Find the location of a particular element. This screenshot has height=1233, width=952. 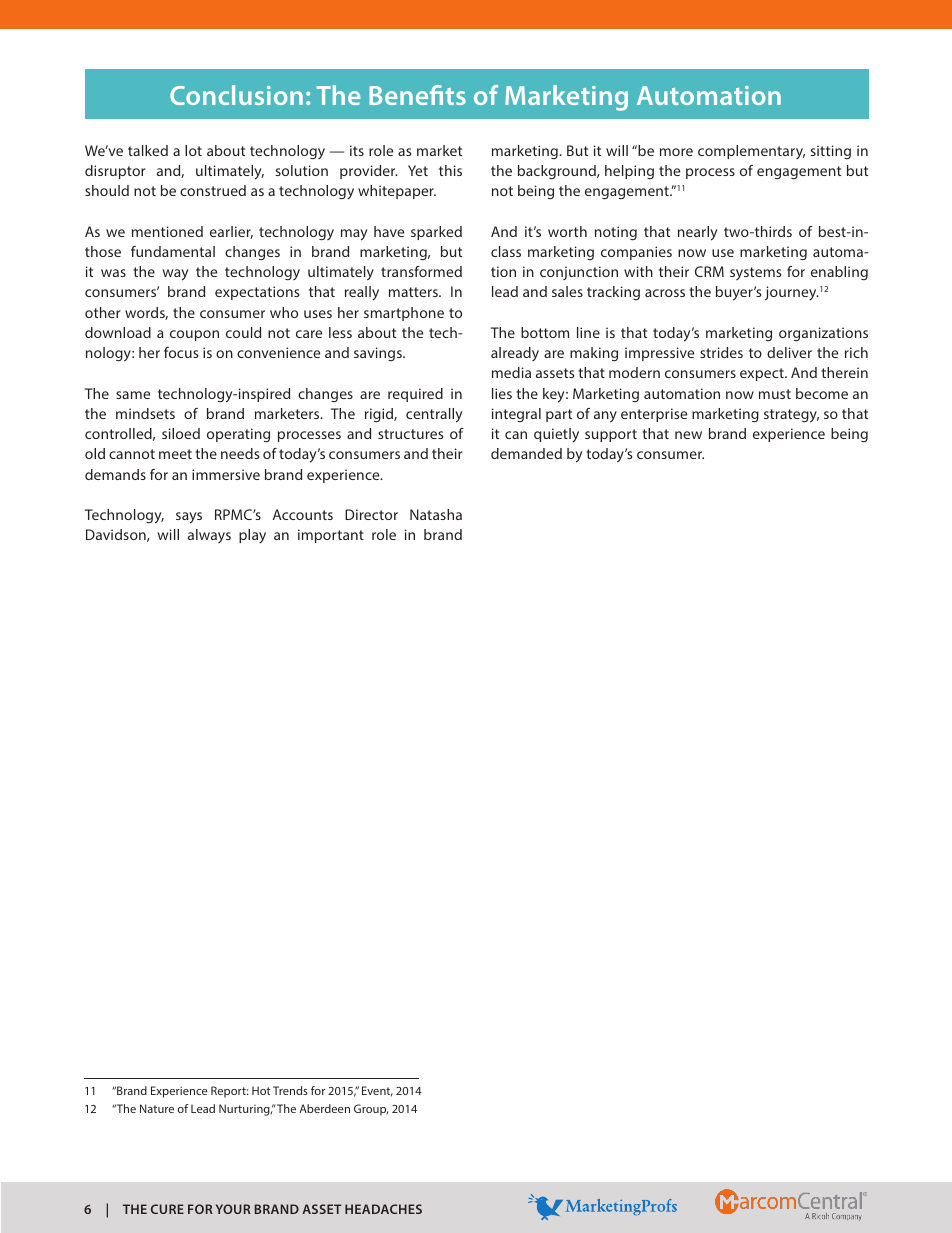

sitting is located at coordinates (831, 152).
